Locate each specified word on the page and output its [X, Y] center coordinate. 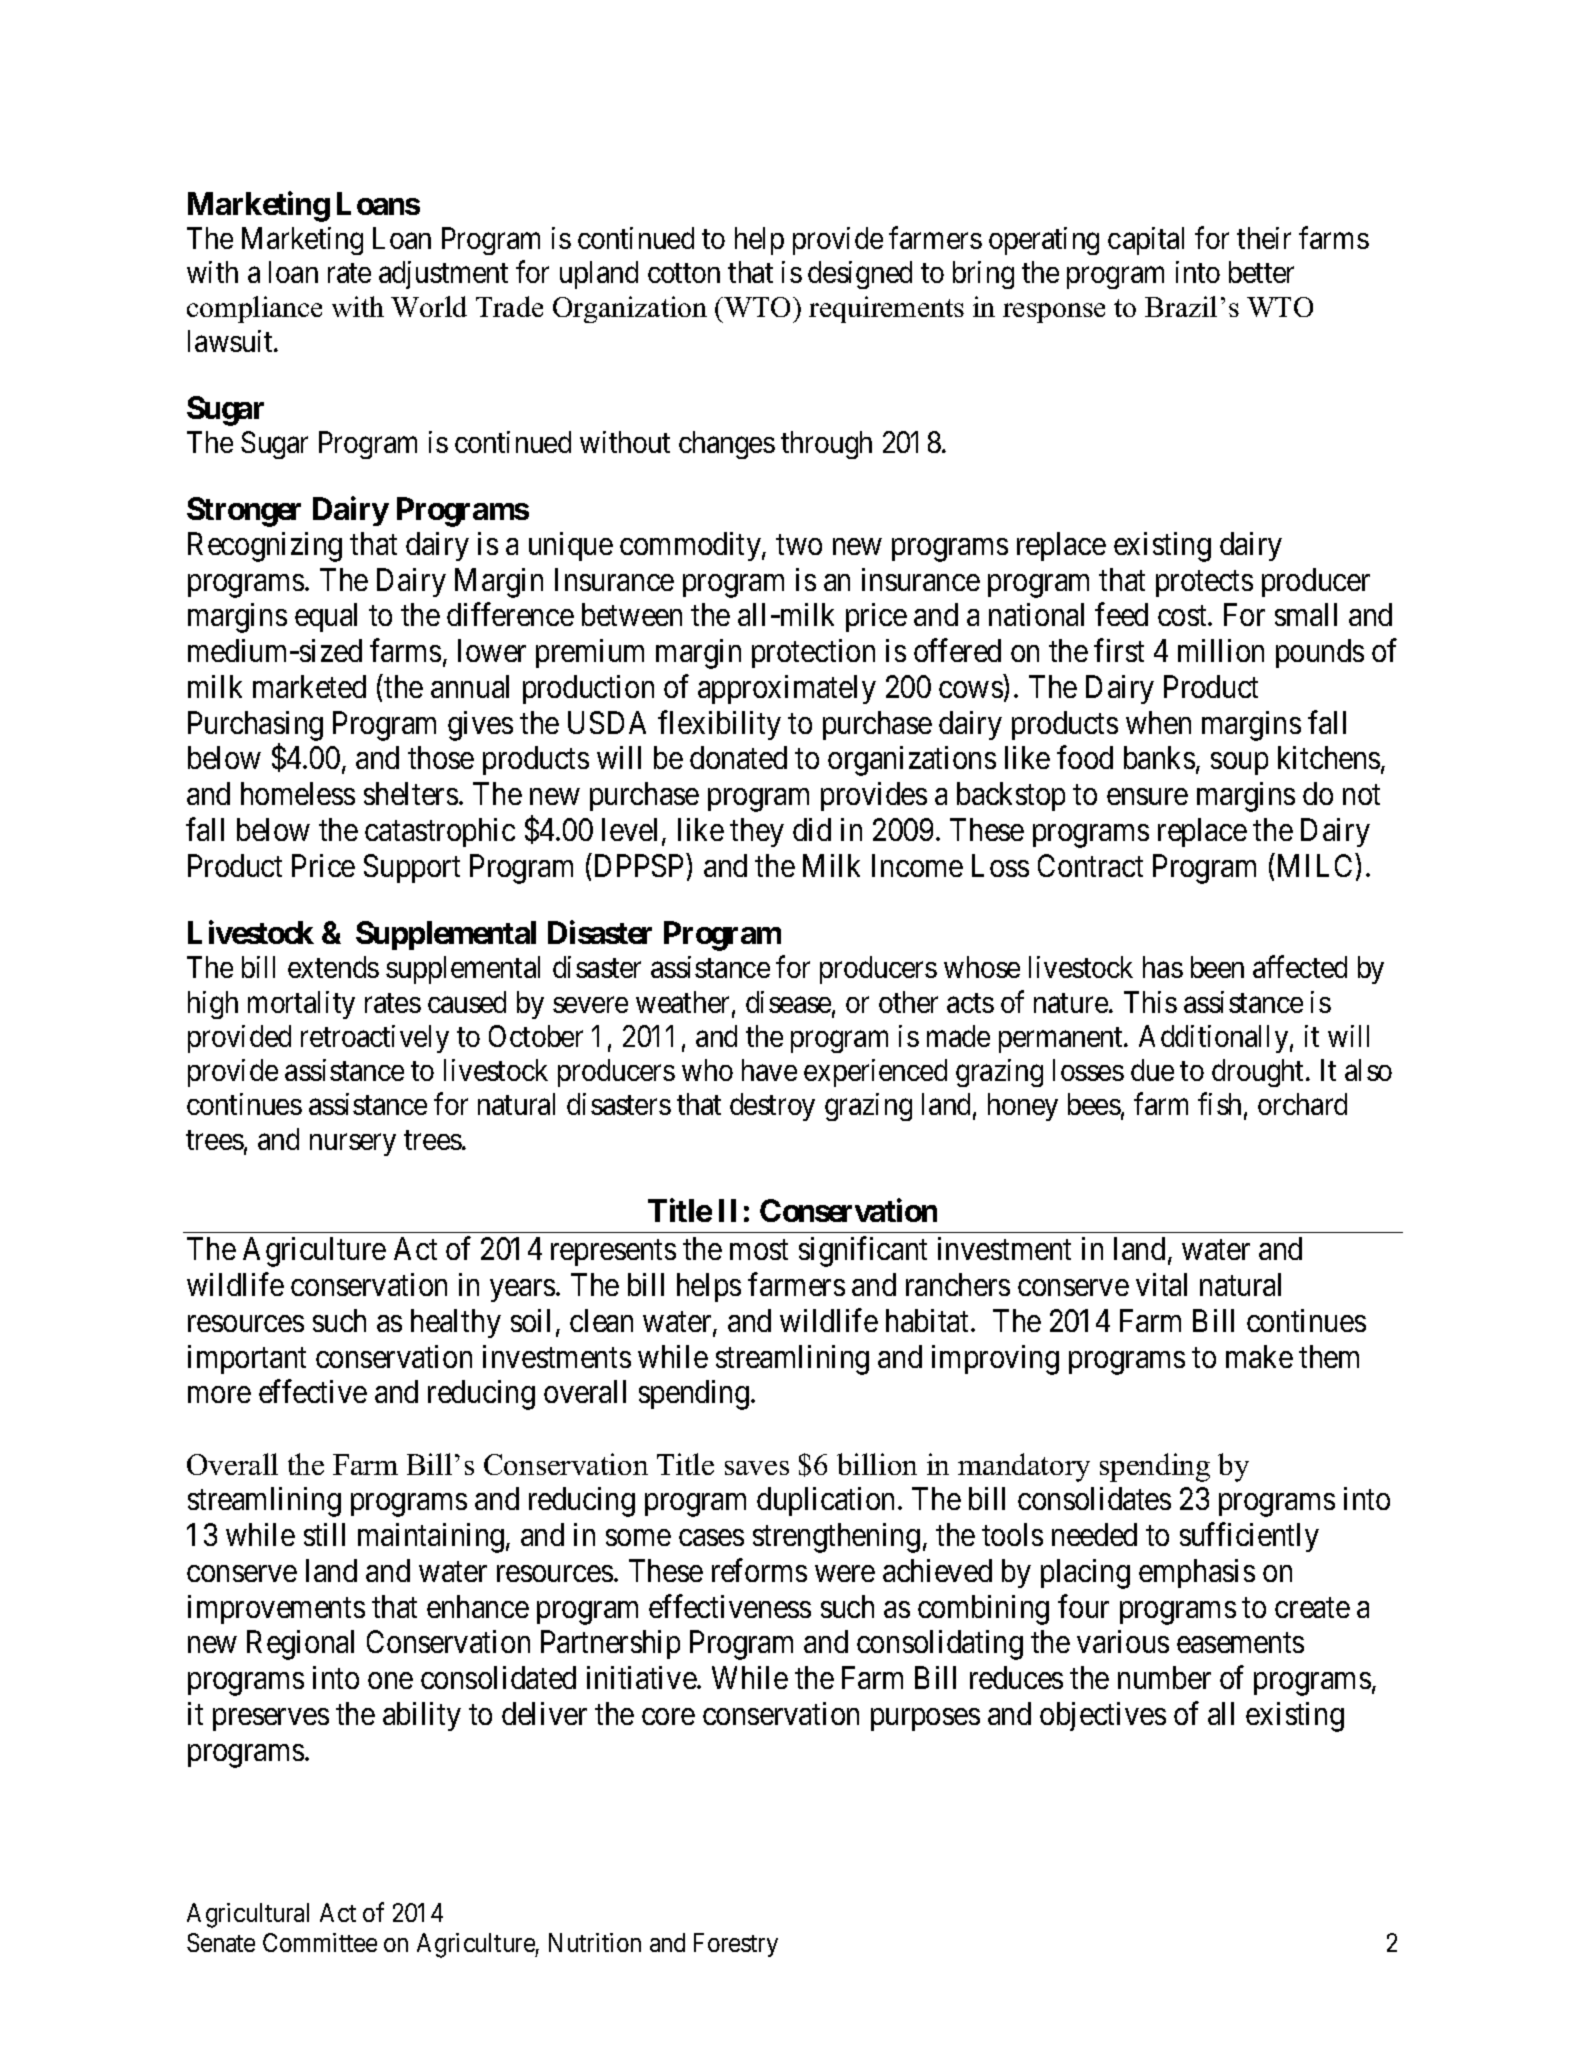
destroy [772, 1107]
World [429, 306]
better [1261, 272]
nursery [353, 1145]
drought [1259, 1073]
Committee [320, 1942]
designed [860, 275]
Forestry [736, 1945]
